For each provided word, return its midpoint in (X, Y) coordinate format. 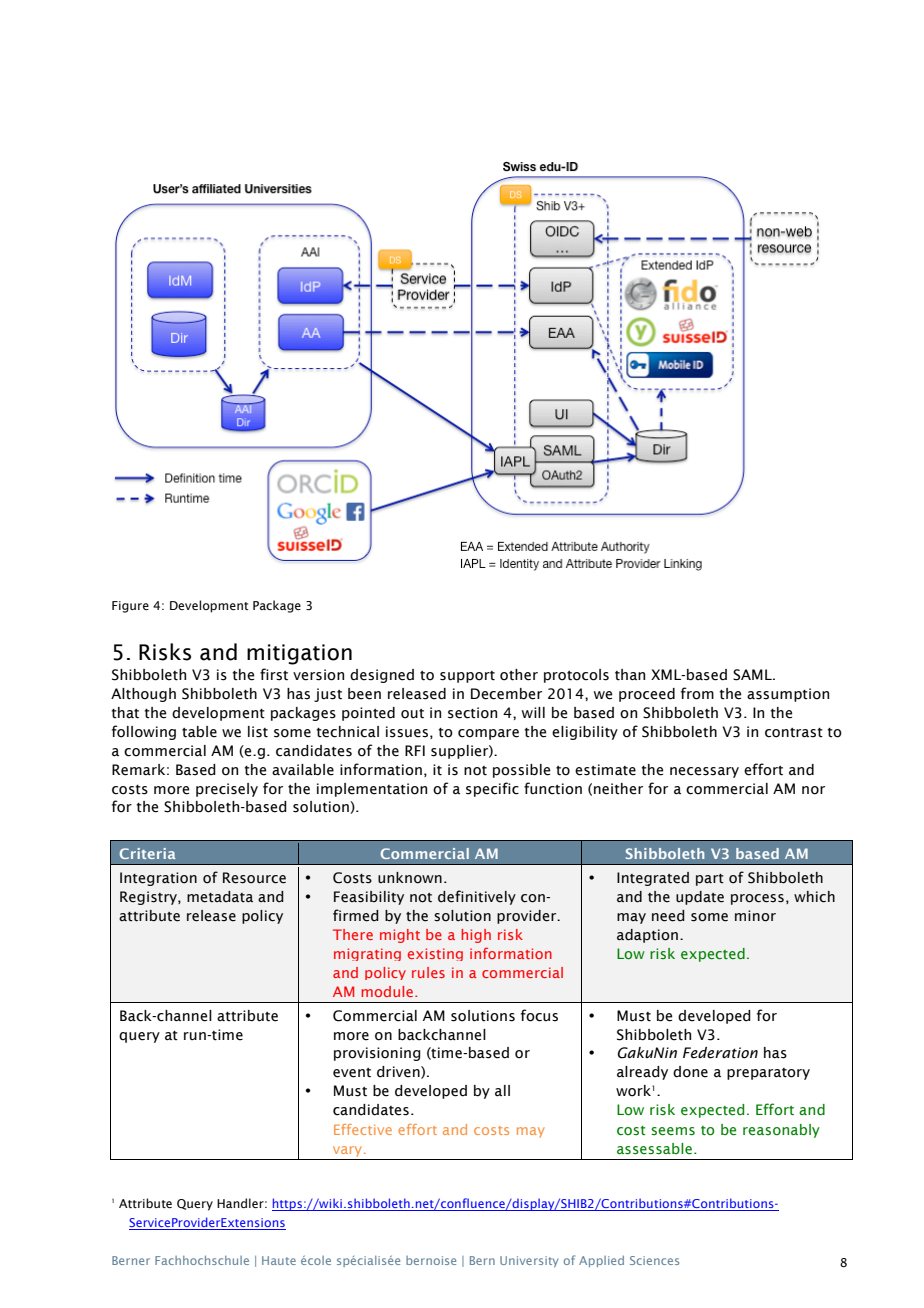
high (476, 936)
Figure (130, 607)
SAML (753, 675)
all (502, 1091)
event (352, 1073)
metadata (220, 897)
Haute (279, 1260)
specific (492, 789)
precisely (227, 790)
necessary (704, 772)
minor (755, 916)
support (467, 677)
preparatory (768, 1074)
